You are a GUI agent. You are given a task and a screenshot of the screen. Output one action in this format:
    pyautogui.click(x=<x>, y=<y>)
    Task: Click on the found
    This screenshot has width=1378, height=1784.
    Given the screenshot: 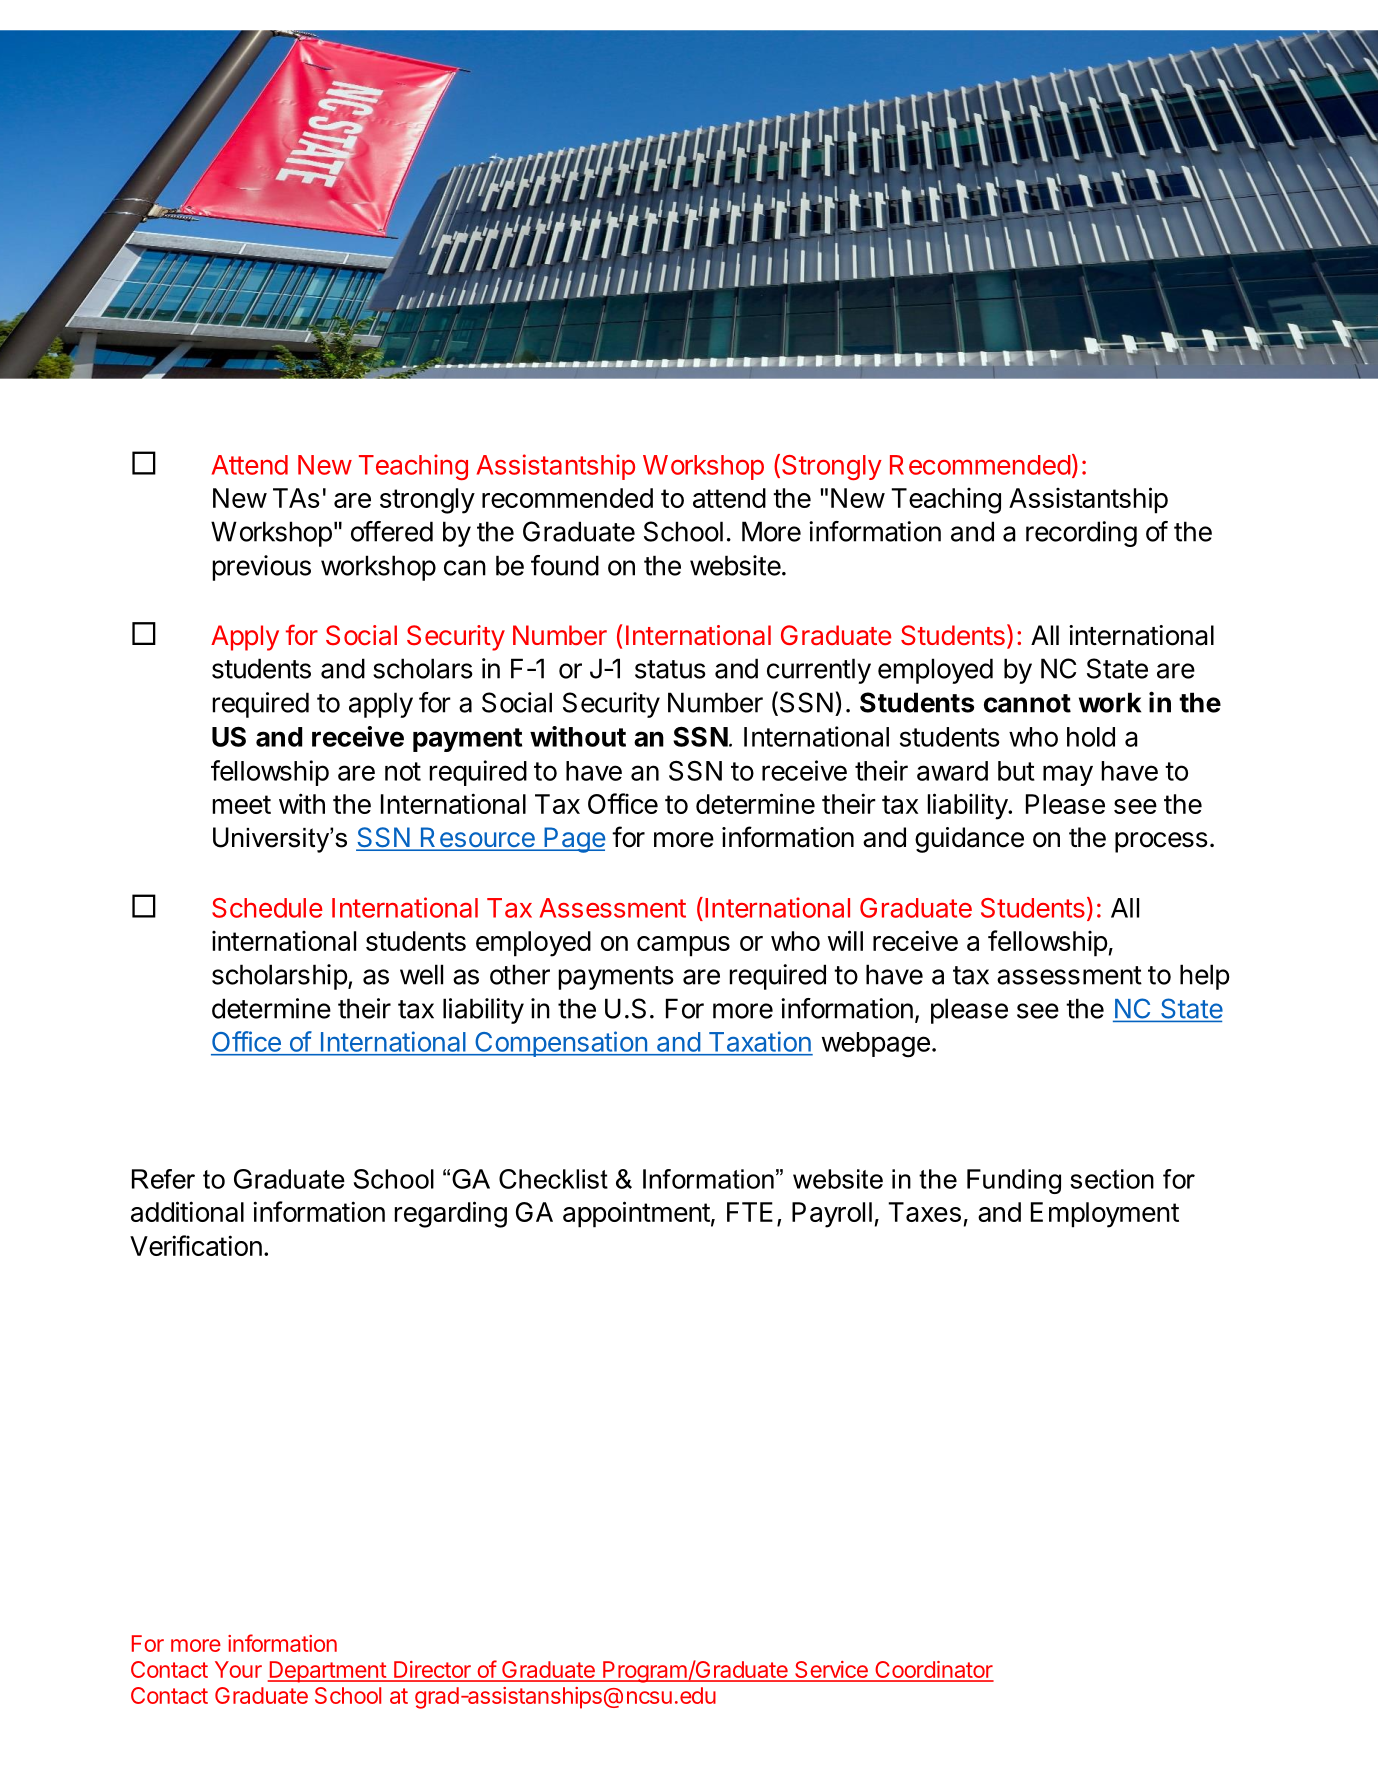 What is the action you would take?
    pyautogui.click(x=565, y=565)
